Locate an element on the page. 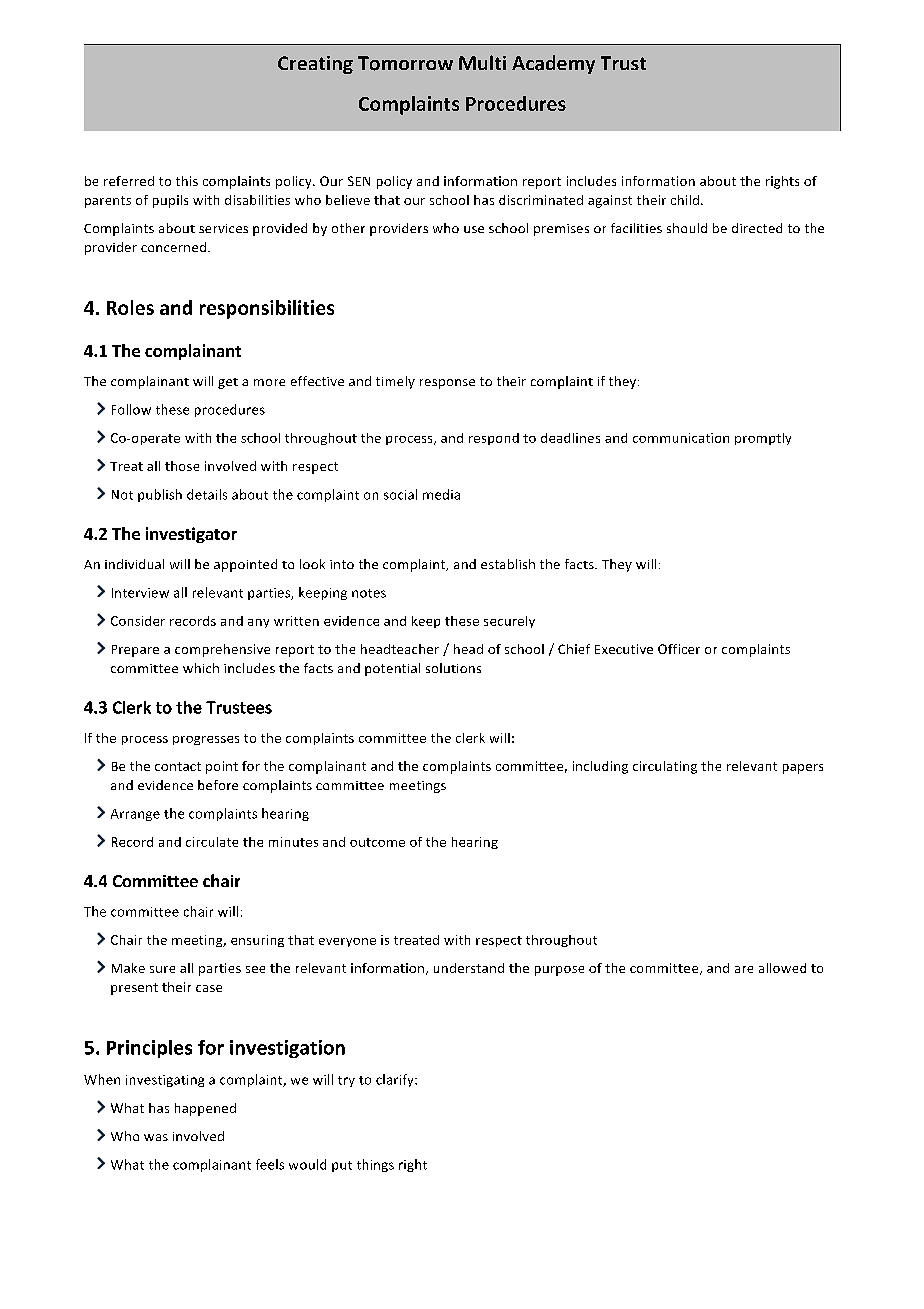 The height and width of the page is (1309, 924). allowed is located at coordinates (782, 968).
